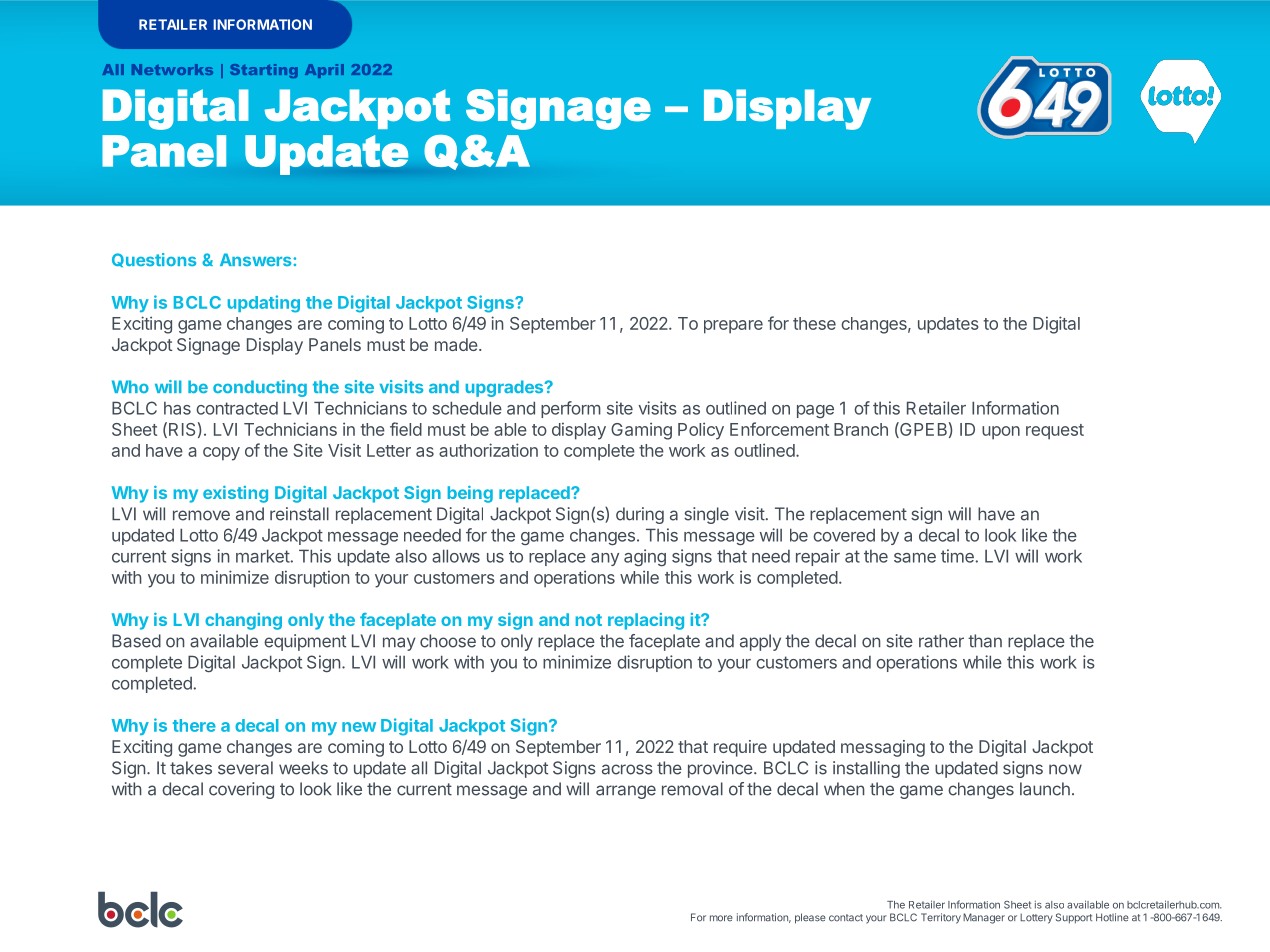  Describe the element at coordinates (721, 918) in the document. I see `more` at that location.
